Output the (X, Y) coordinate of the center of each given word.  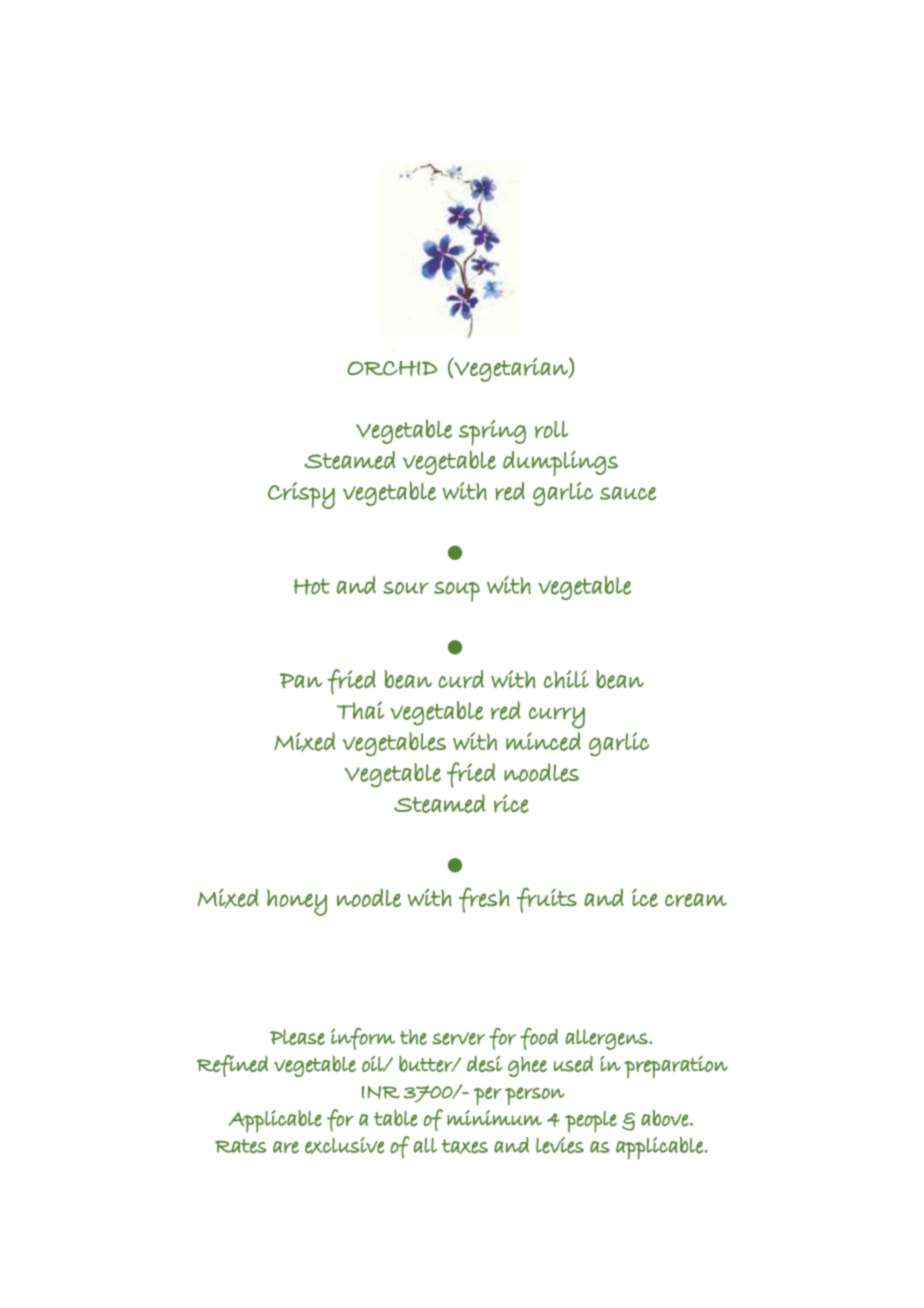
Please (297, 1037)
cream (696, 900)
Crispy (301, 495)
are (286, 1147)
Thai (361, 710)
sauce (628, 493)
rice (511, 803)
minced (543, 741)
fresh (484, 900)
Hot (312, 586)
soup (457, 591)
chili (566, 679)
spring (492, 433)
